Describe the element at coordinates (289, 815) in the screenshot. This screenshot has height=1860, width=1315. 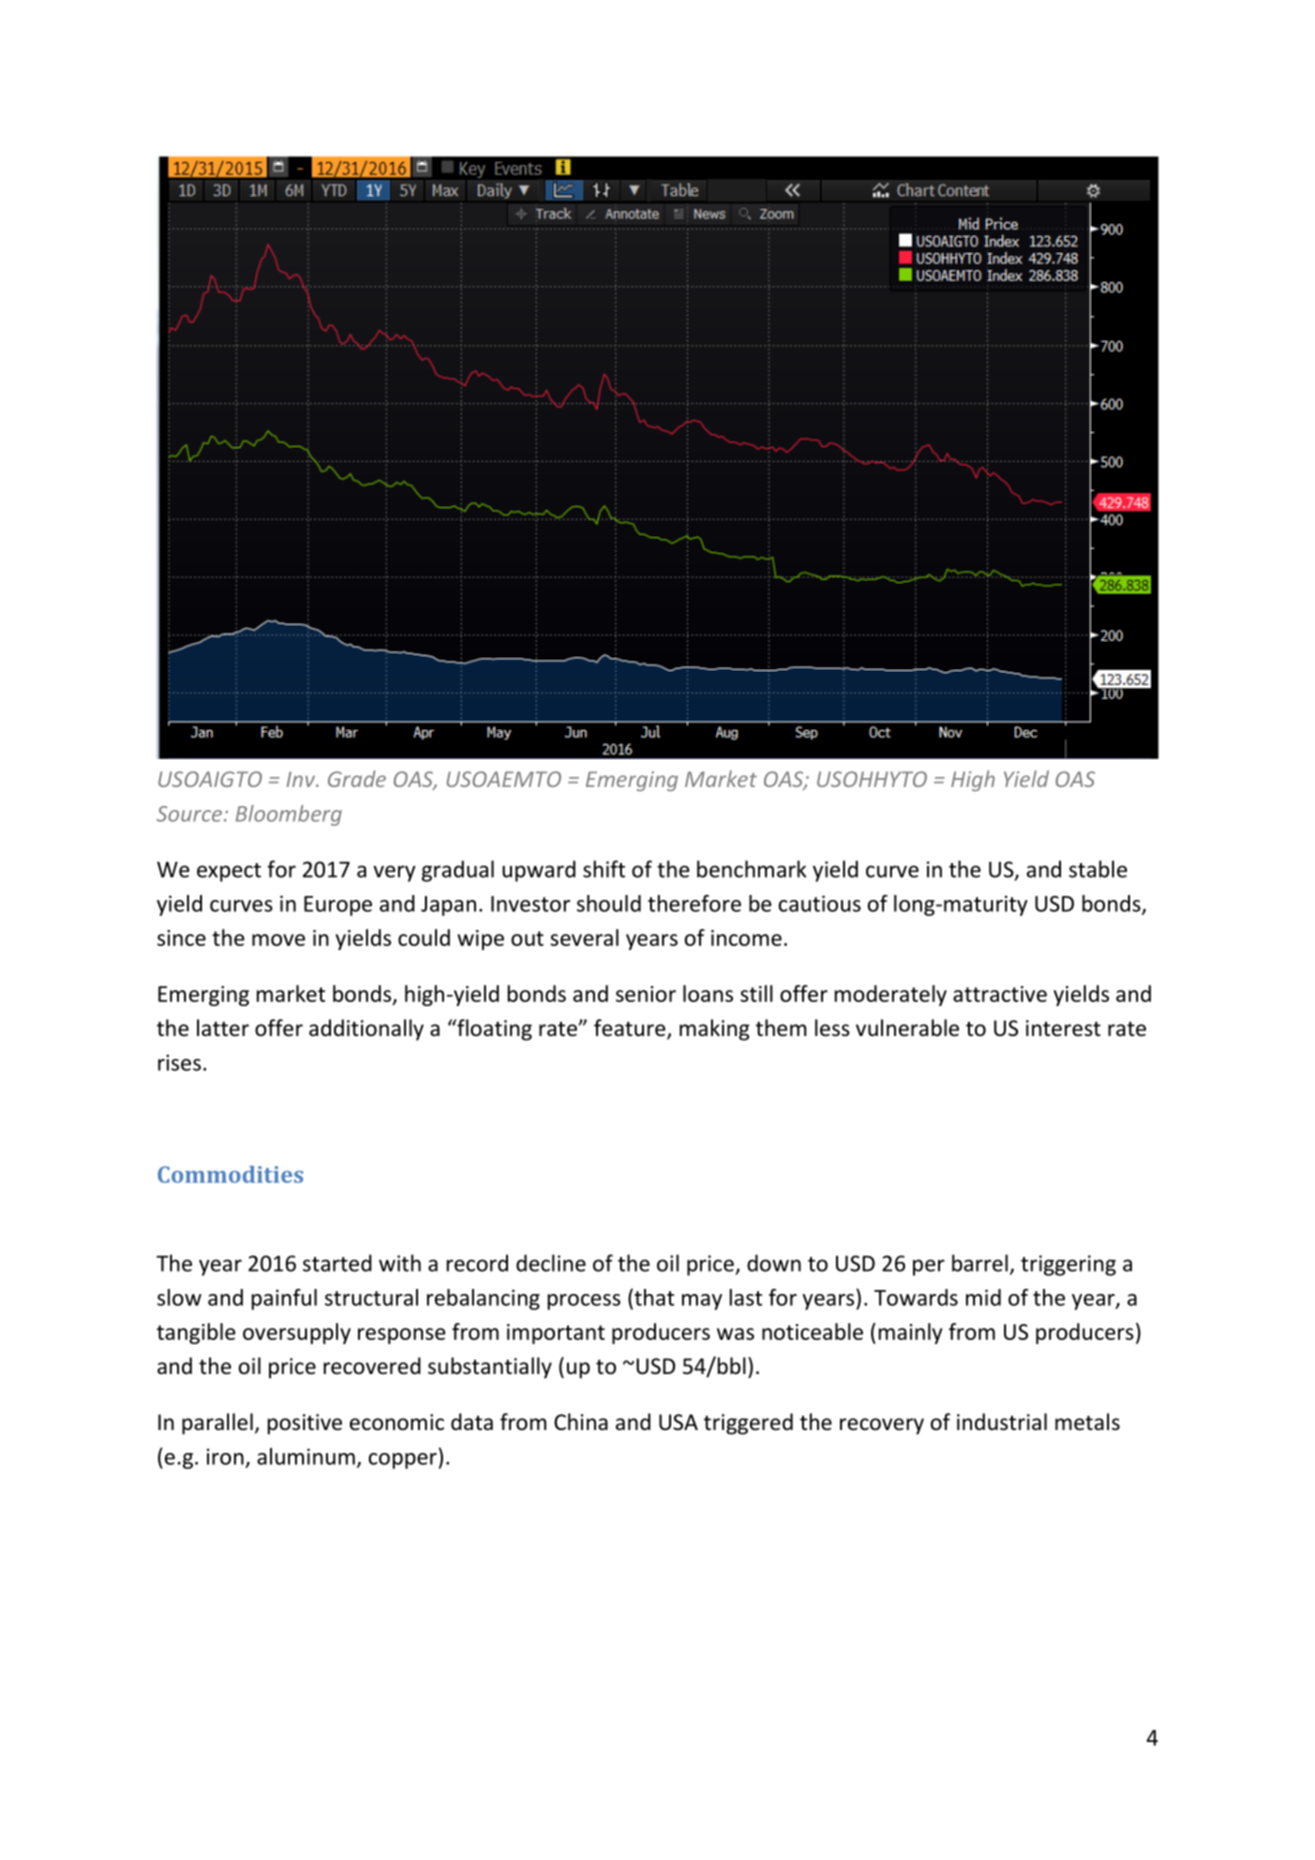
I see `Bloomberg` at that location.
